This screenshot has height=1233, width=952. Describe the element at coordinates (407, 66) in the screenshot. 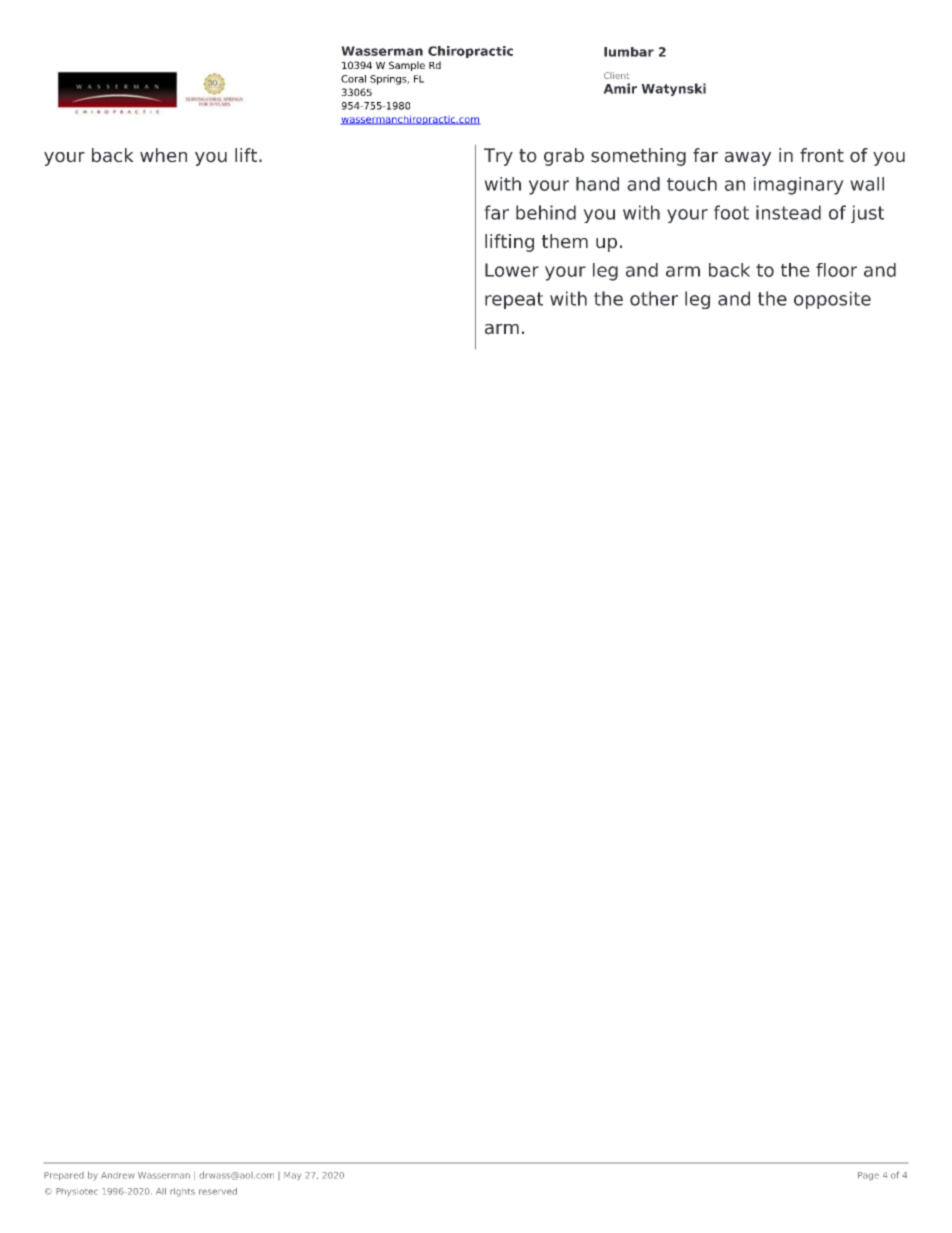

I see `Sample` at that location.
